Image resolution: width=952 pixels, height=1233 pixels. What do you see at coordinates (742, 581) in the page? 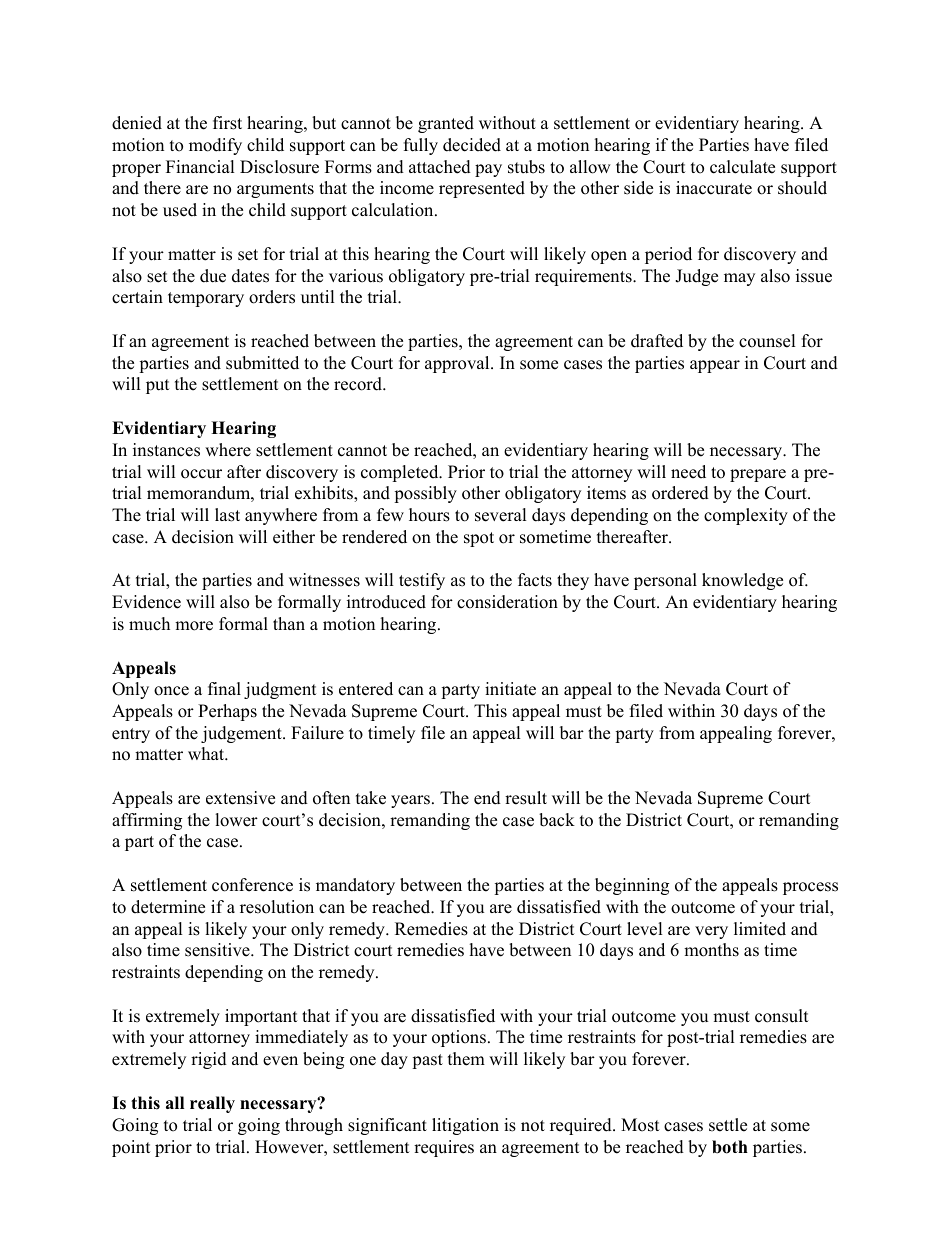
I see `knowledge` at bounding box center [742, 581].
